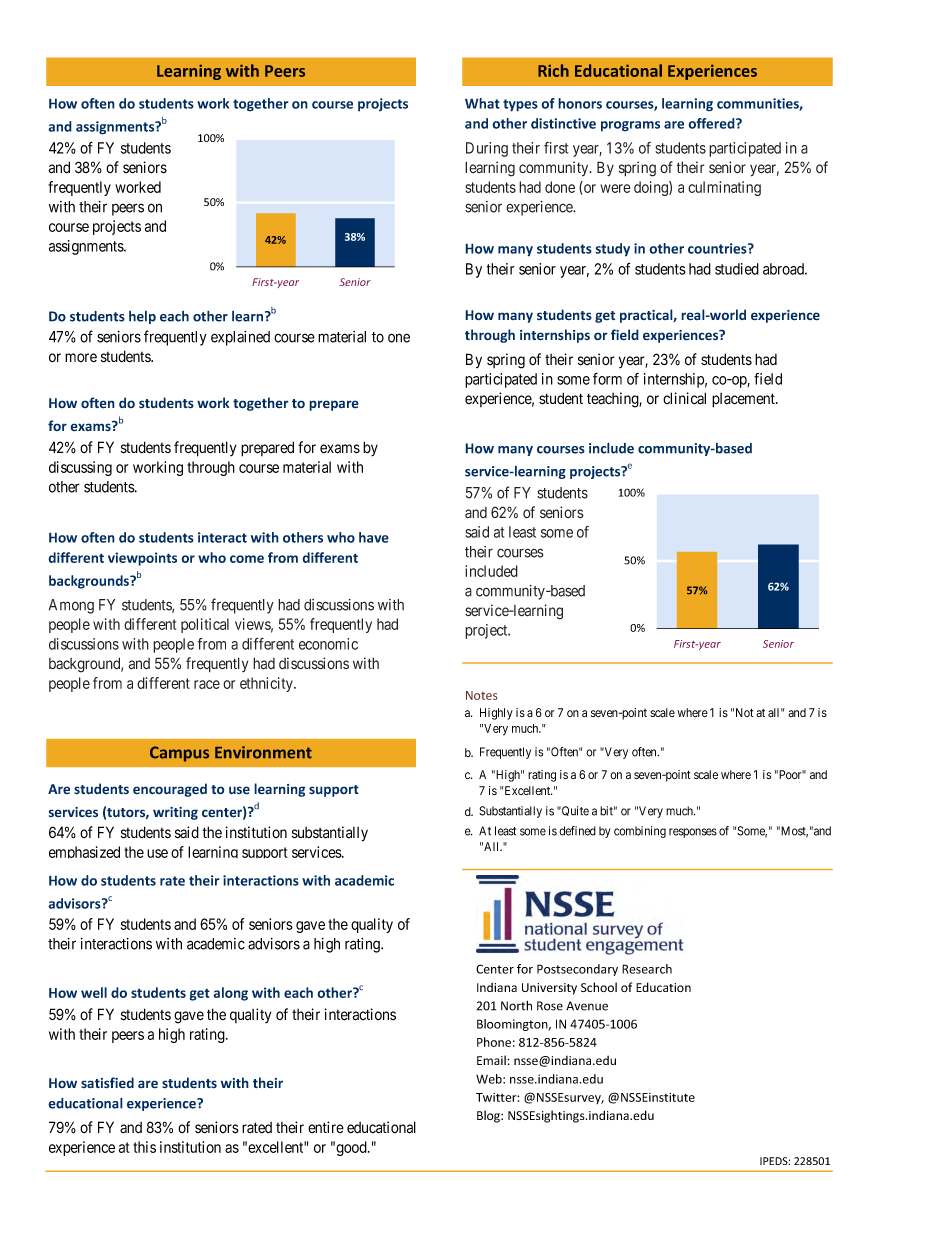 Image resolution: width=952 pixels, height=1233 pixels. I want to click on Notes, so click(482, 695).
